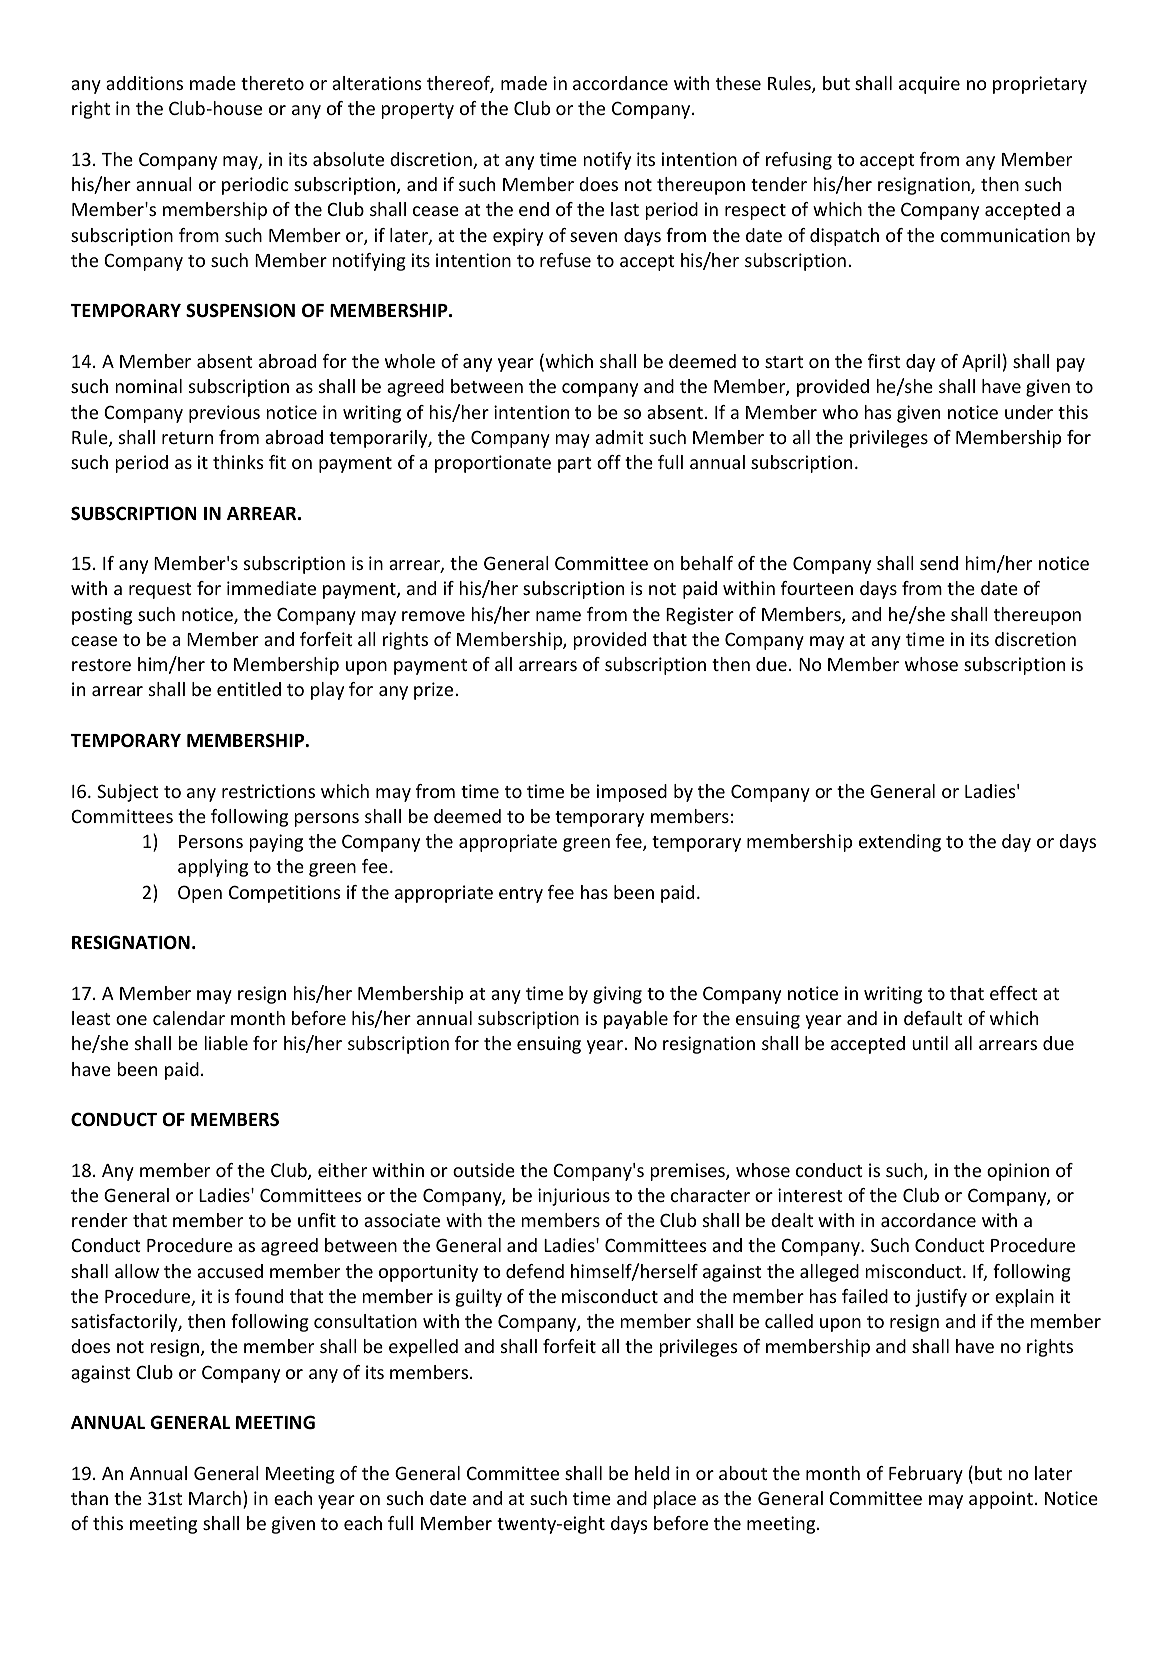 The image size is (1173, 1659). I want to click on March, so click(215, 1498).
